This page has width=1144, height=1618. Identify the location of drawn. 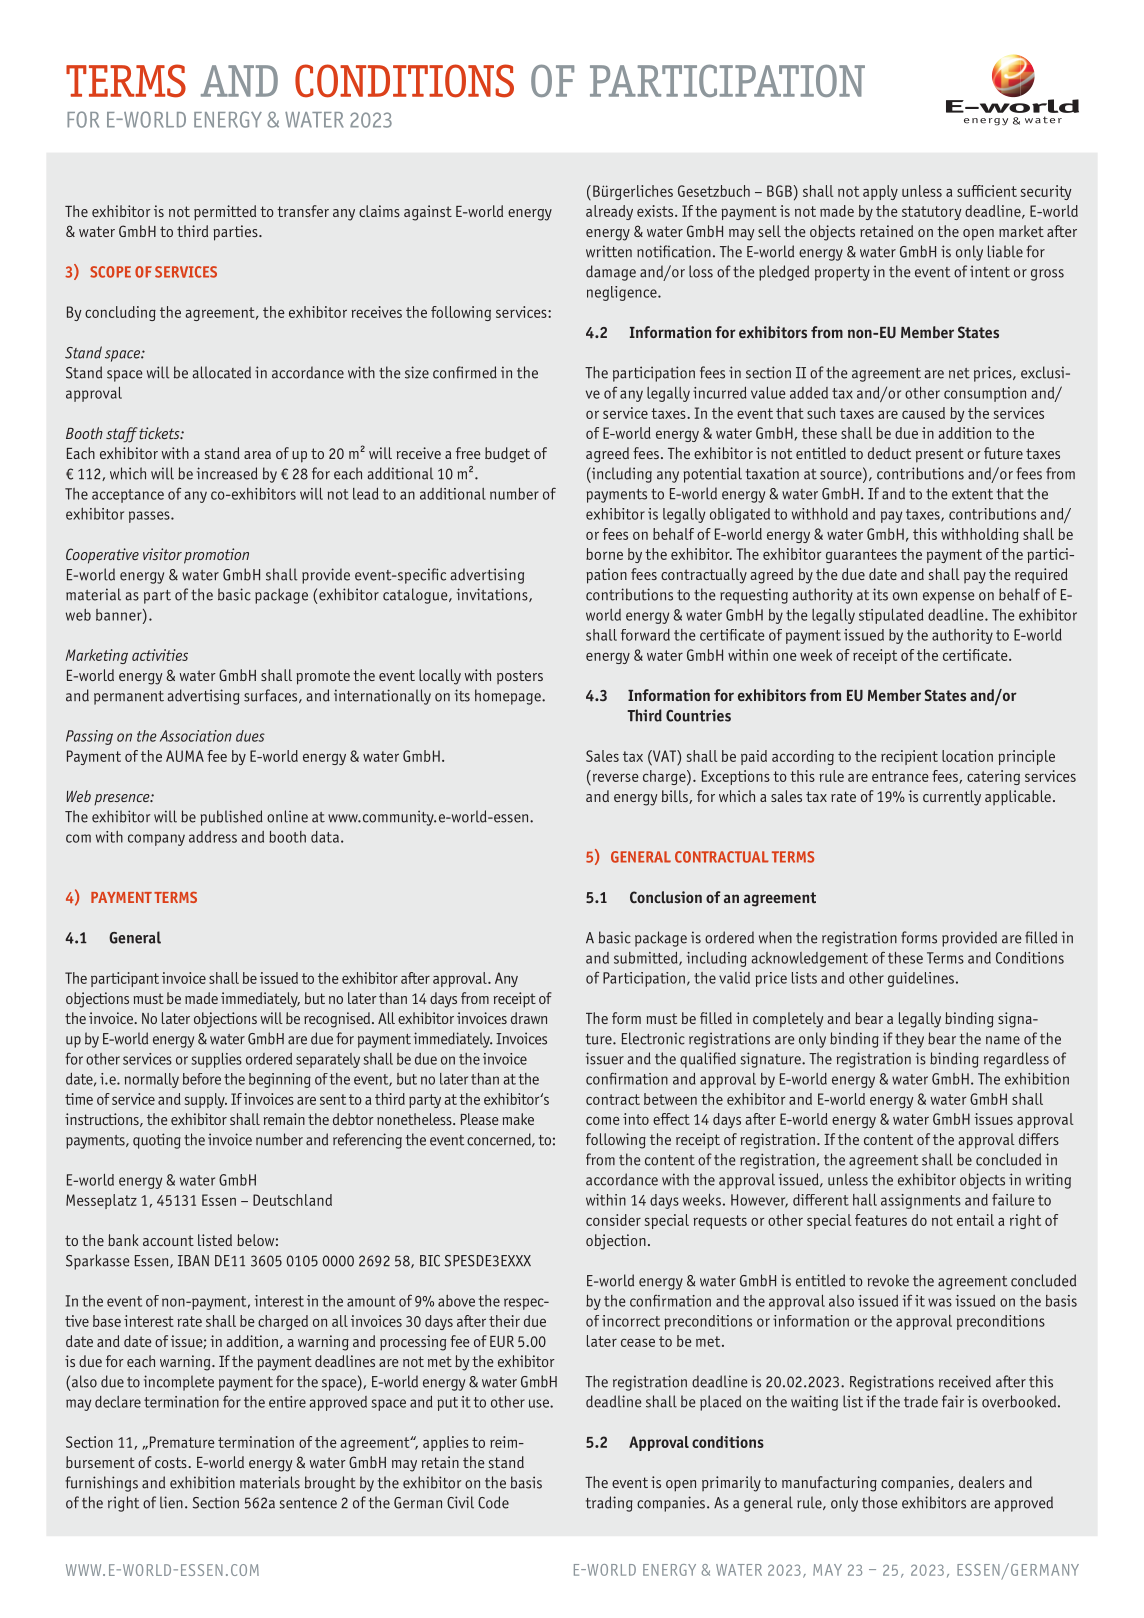
(529, 1018).
